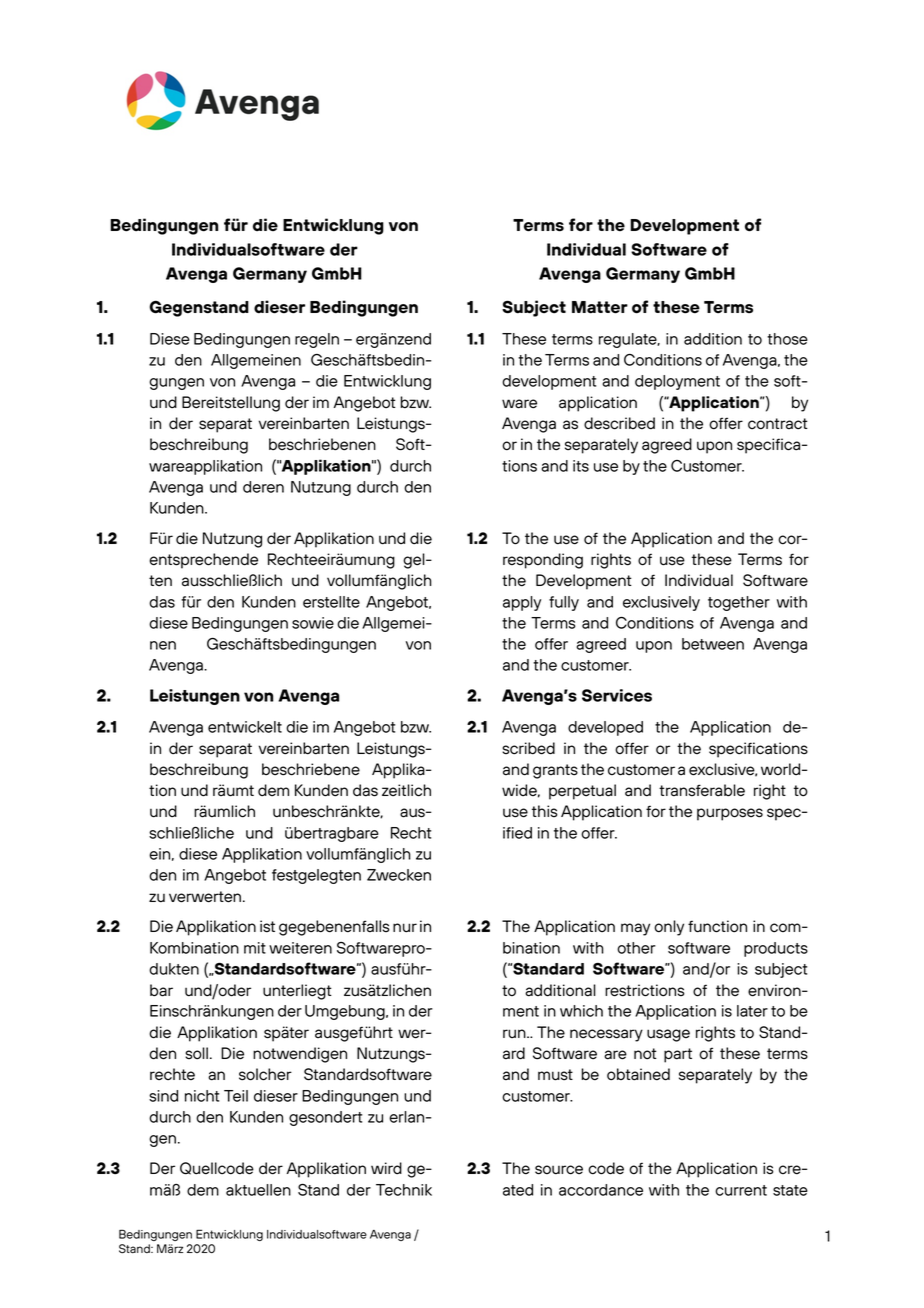 The image size is (924, 1308). I want to click on together, so click(739, 603).
